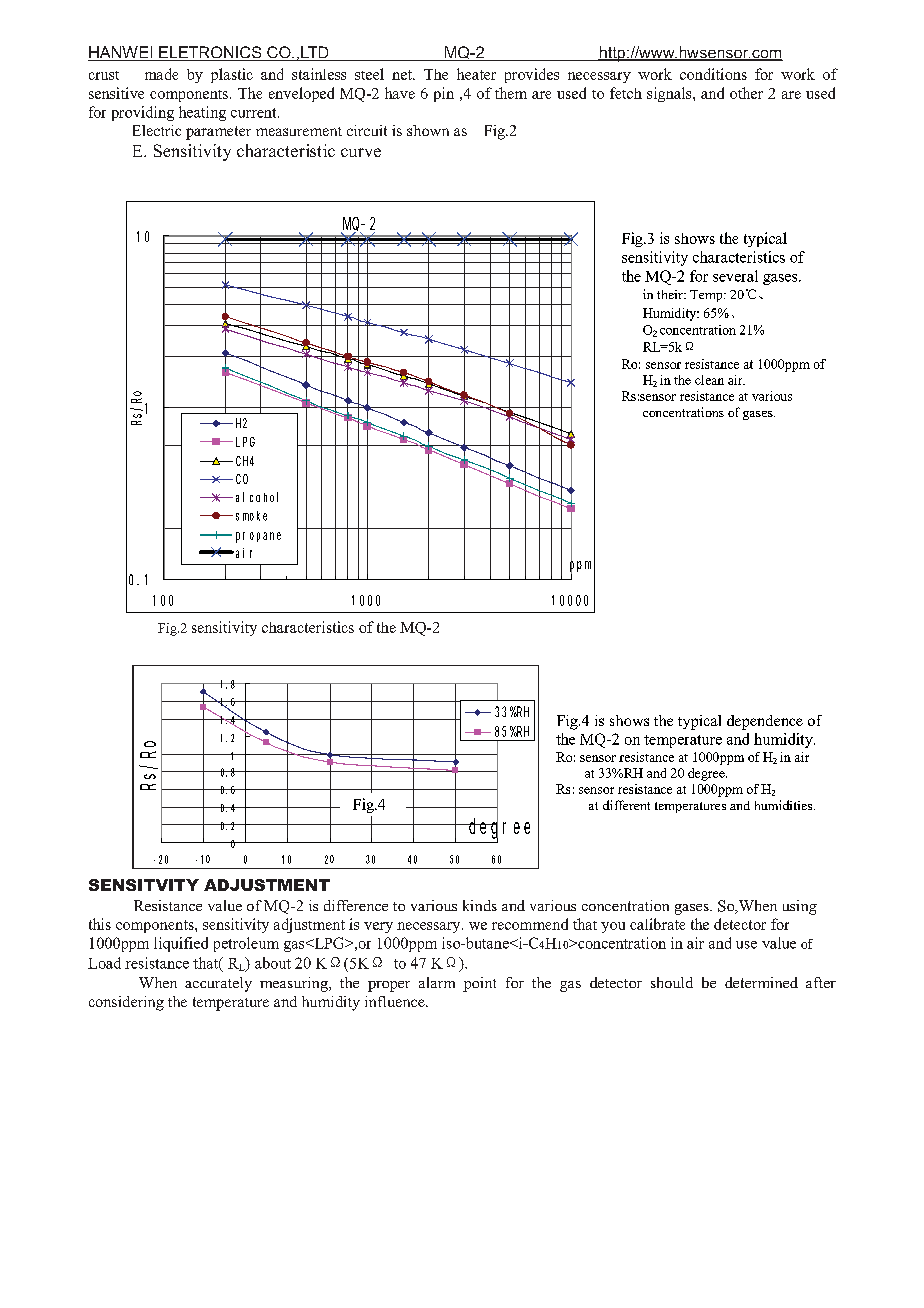 The image size is (924, 1308). What do you see at coordinates (765, 722) in the screenshot?
I see `dependence` at bounding box center [765, 722].
